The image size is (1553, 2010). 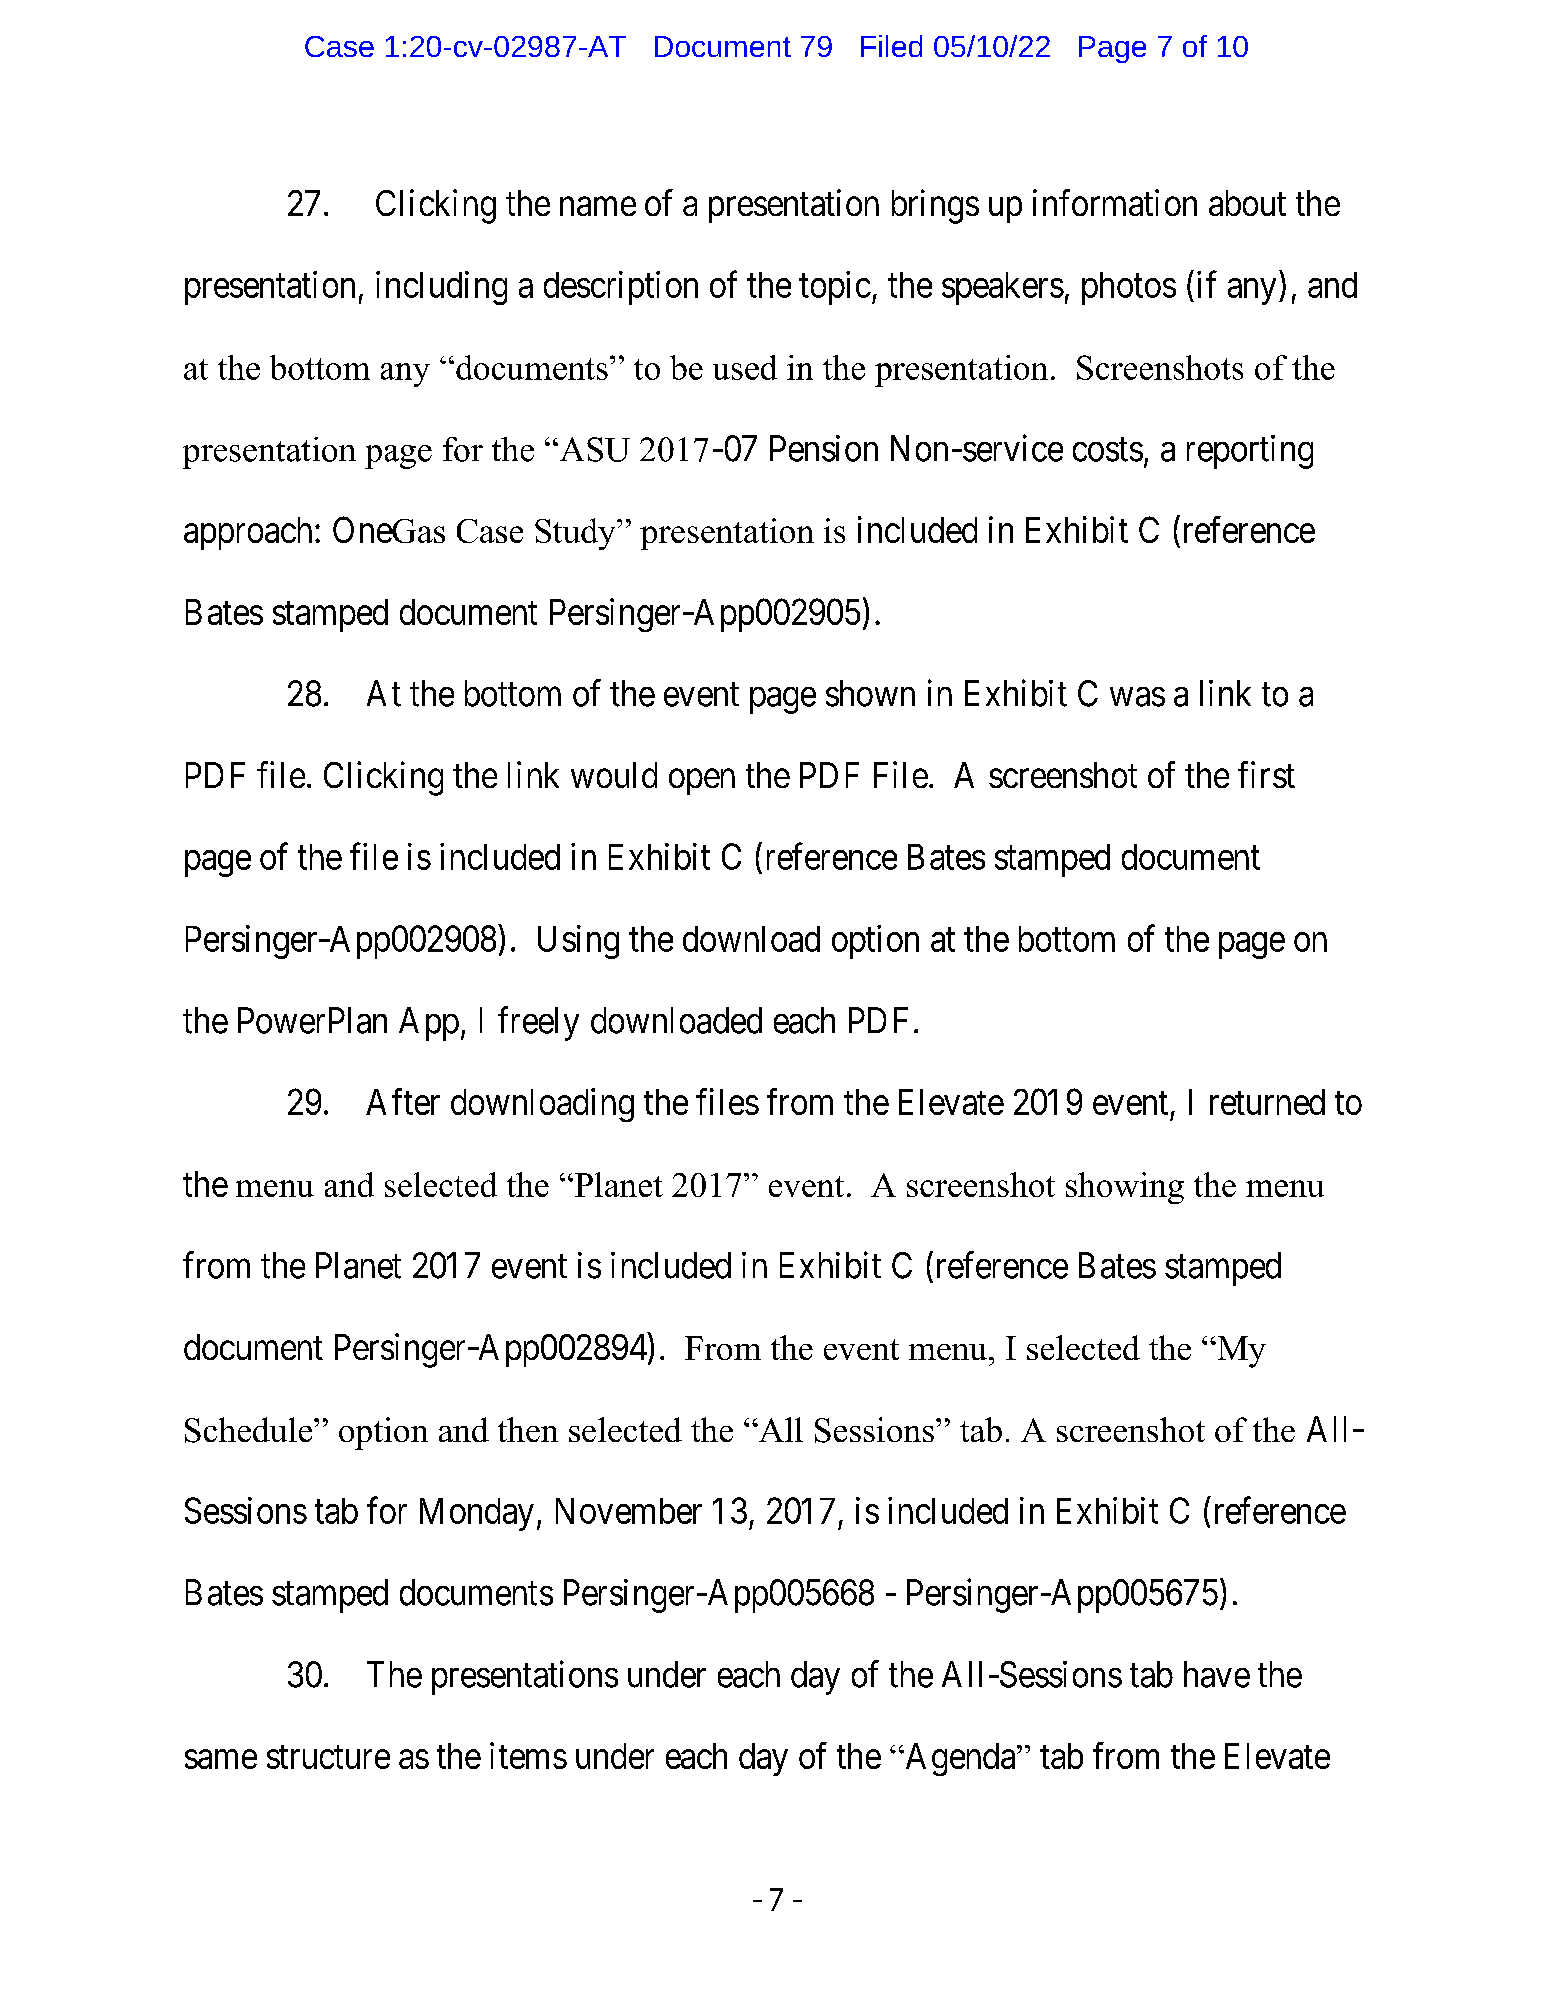 I want to click on Using, so click(x=578, y=942).
